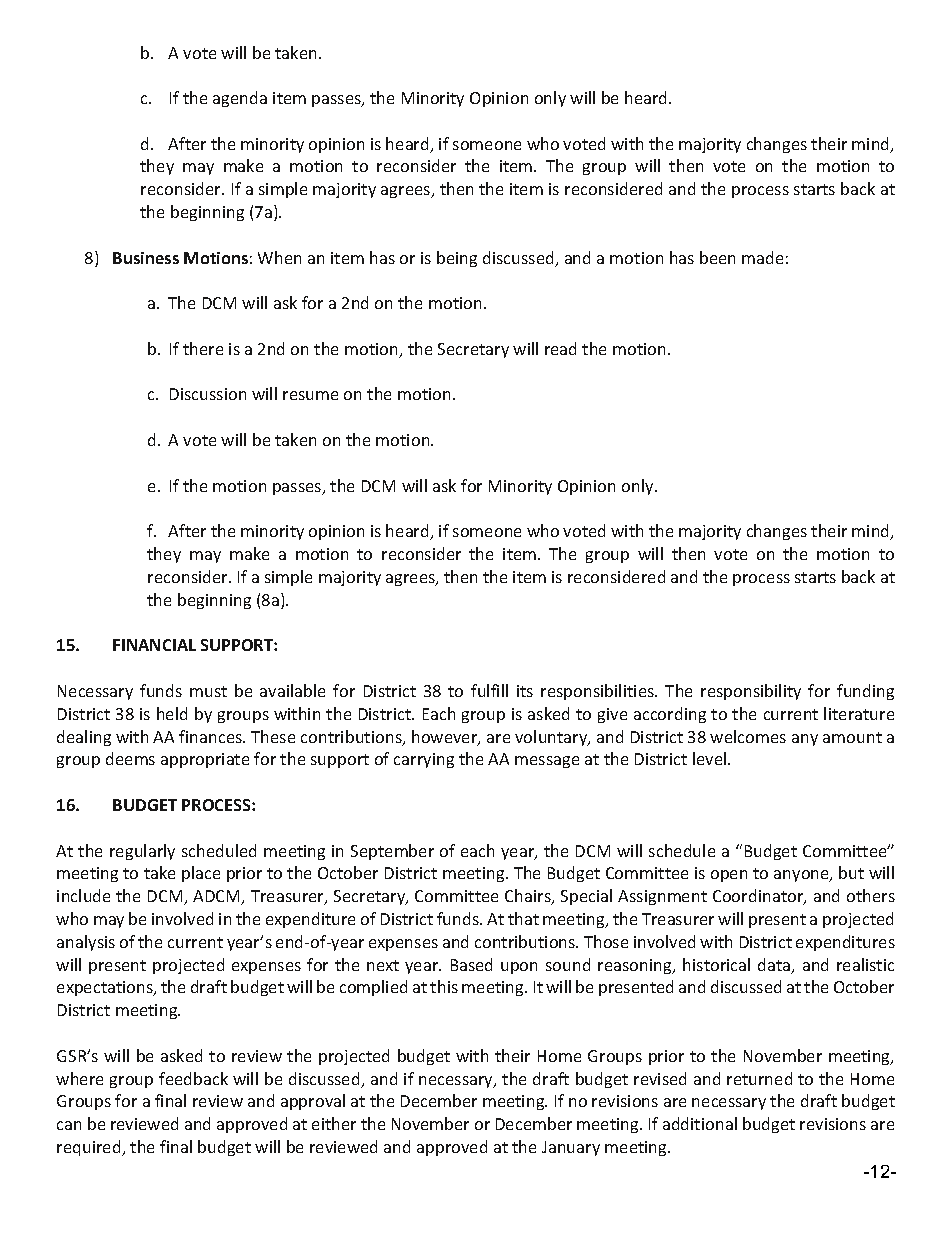  Describe the element at coordinates (560, 348) in the screenshot. I see `read` at that location.
